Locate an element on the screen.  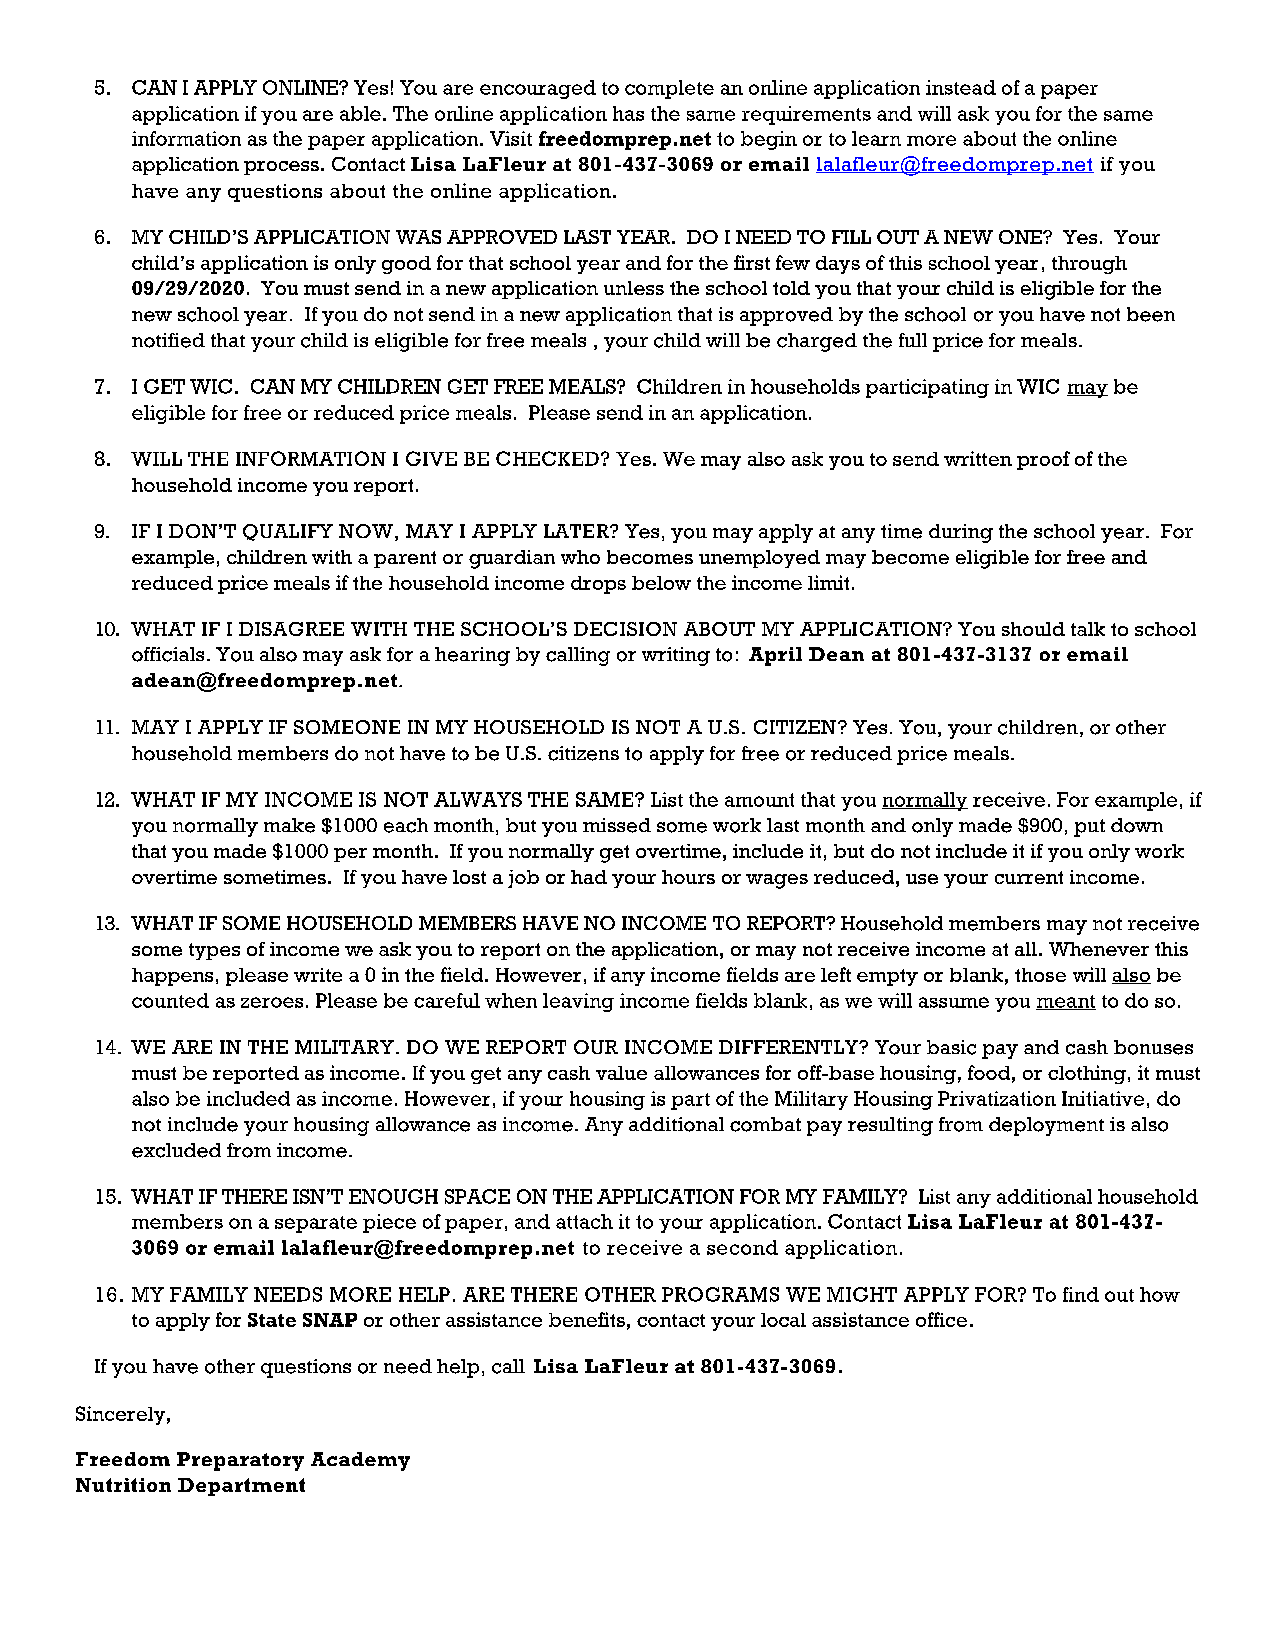
Preparatory is located at coordinates (240, 1461).
